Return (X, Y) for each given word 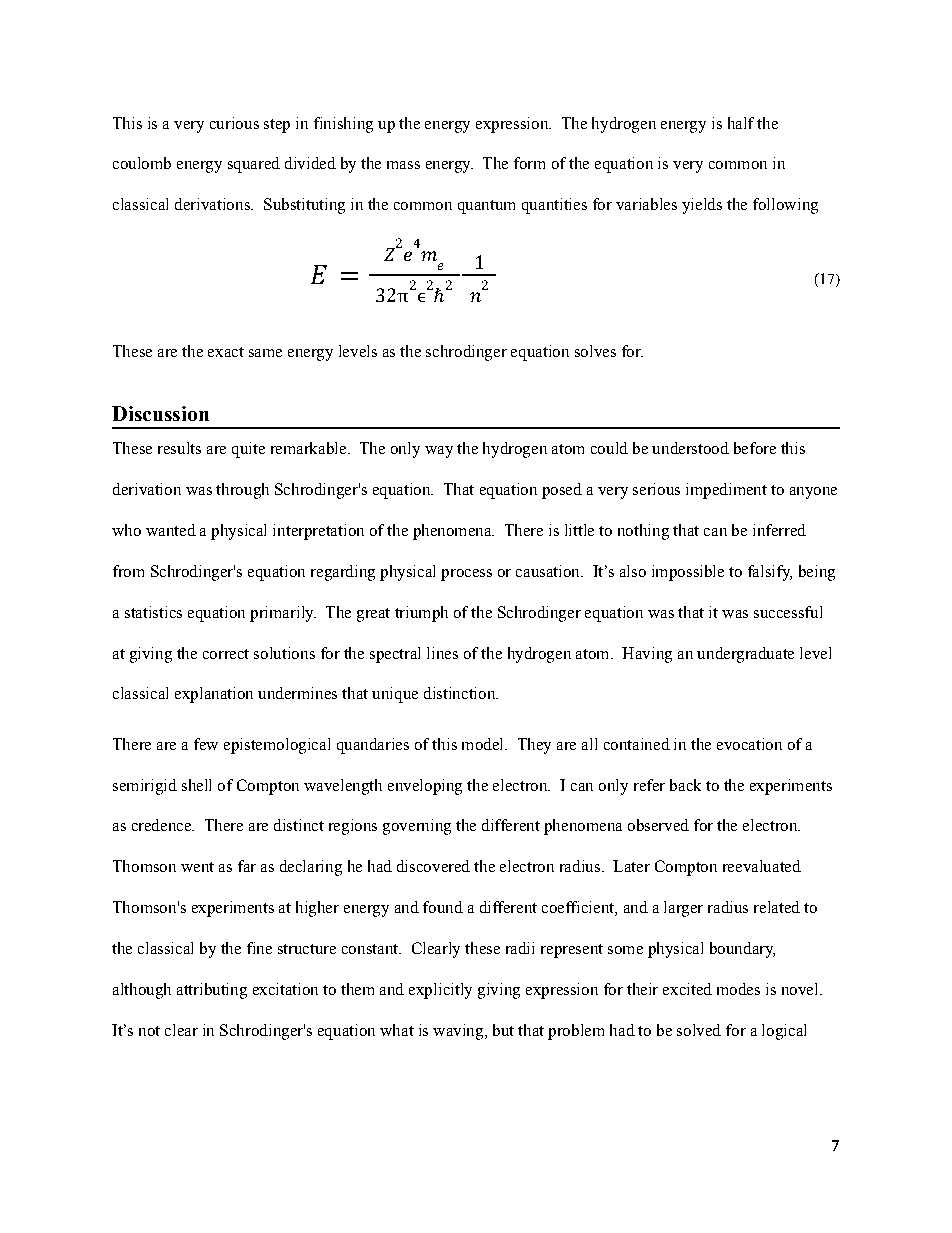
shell (196, 785)
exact (226, 352)
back (685, 785)
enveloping (425, 787)
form (529, 163)
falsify (770, 573)
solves (595, 351)
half (741, 123)
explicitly (440, 991)
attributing (212, 991)
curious (234, 123)
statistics (153, 612)
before (755, 448)
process (466, 575)
